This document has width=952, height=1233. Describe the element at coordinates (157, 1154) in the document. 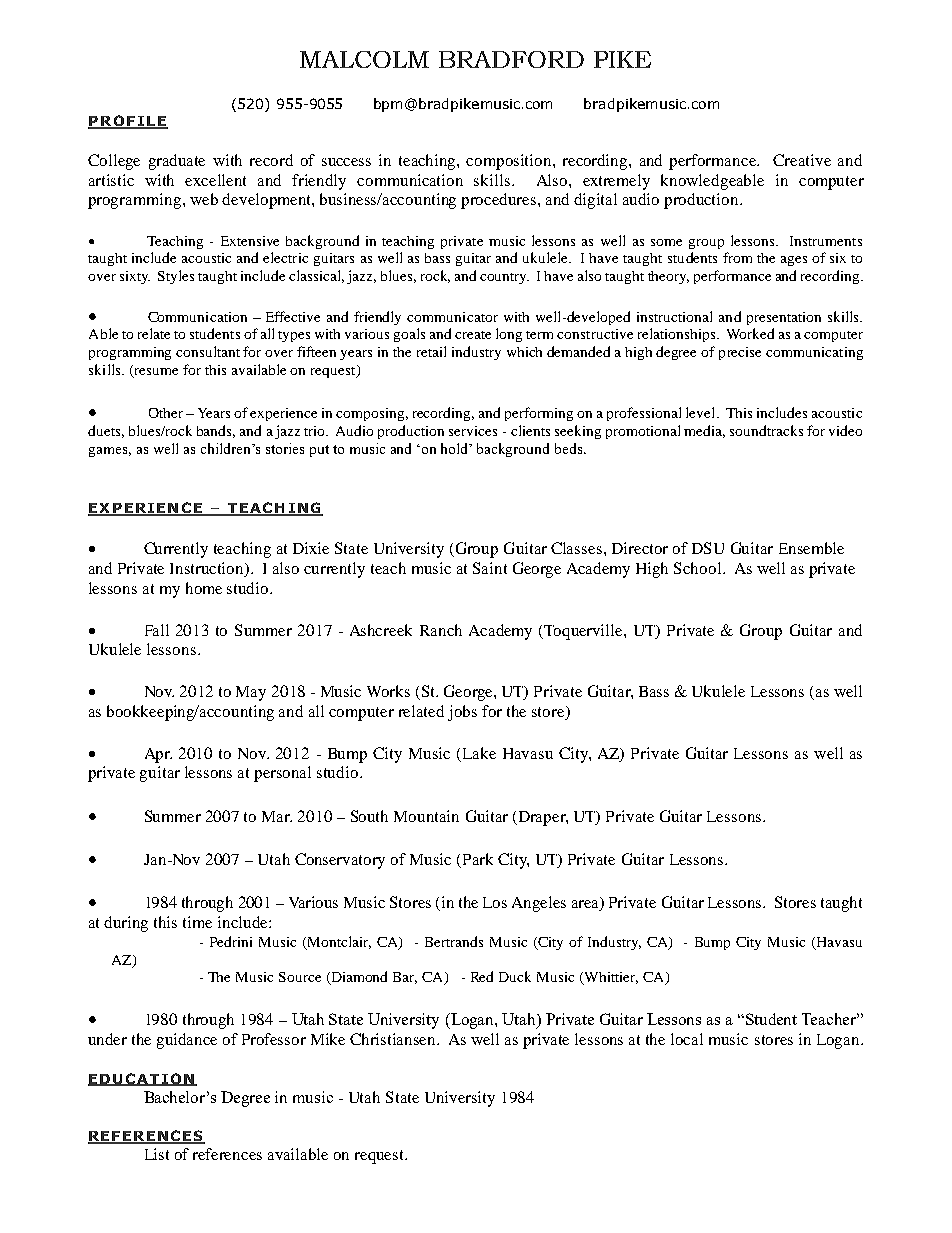

I see `List` at that location.
